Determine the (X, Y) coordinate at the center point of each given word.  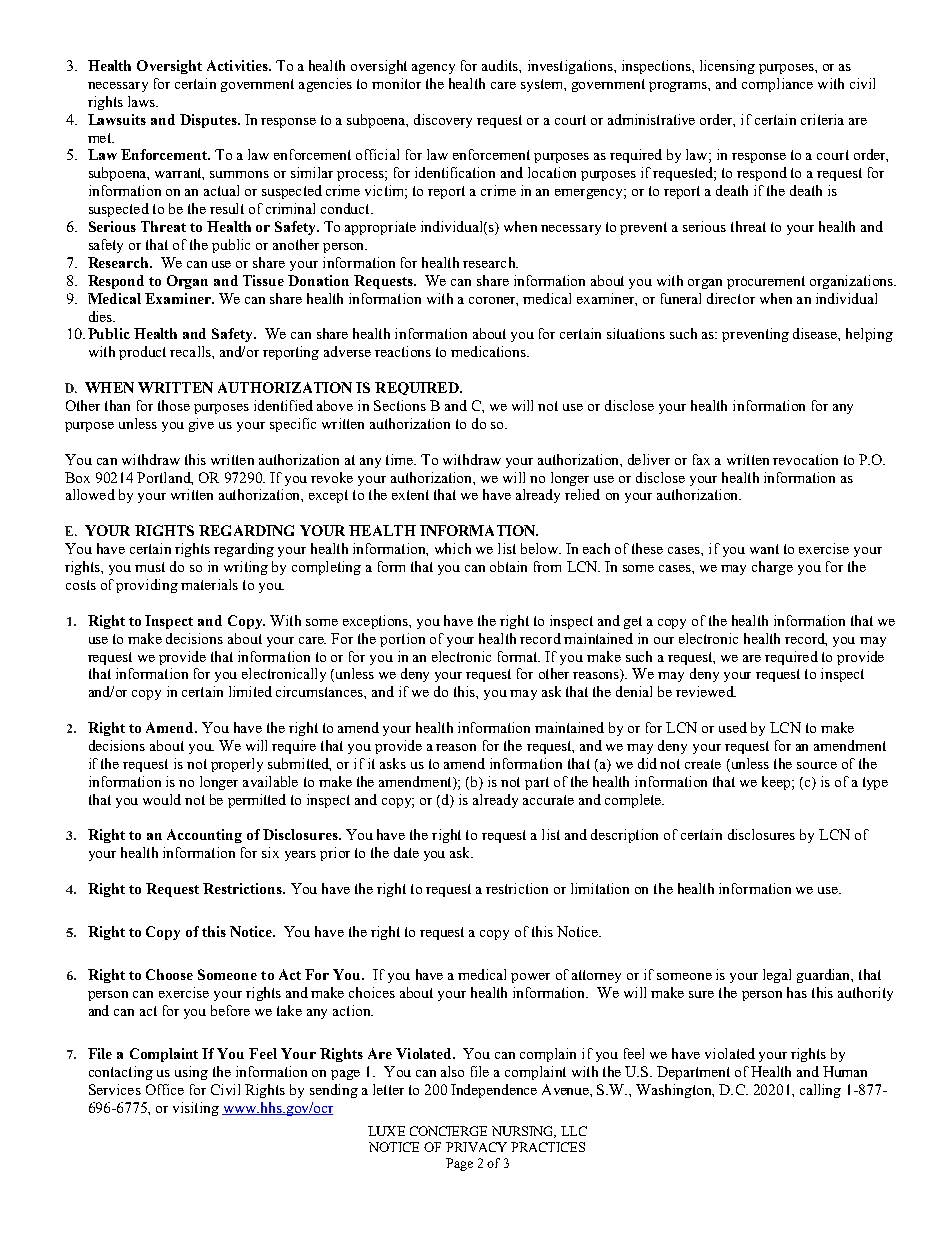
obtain (508, 566)
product (142, 353)
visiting (196, 1109)
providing (147, 586)
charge (772, 568)
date (406, 852)
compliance (777, 85)
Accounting (204, 836)
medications (489, 351)
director (731, 298)
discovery (443, 121)
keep (776, 783)
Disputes (209, 121)
